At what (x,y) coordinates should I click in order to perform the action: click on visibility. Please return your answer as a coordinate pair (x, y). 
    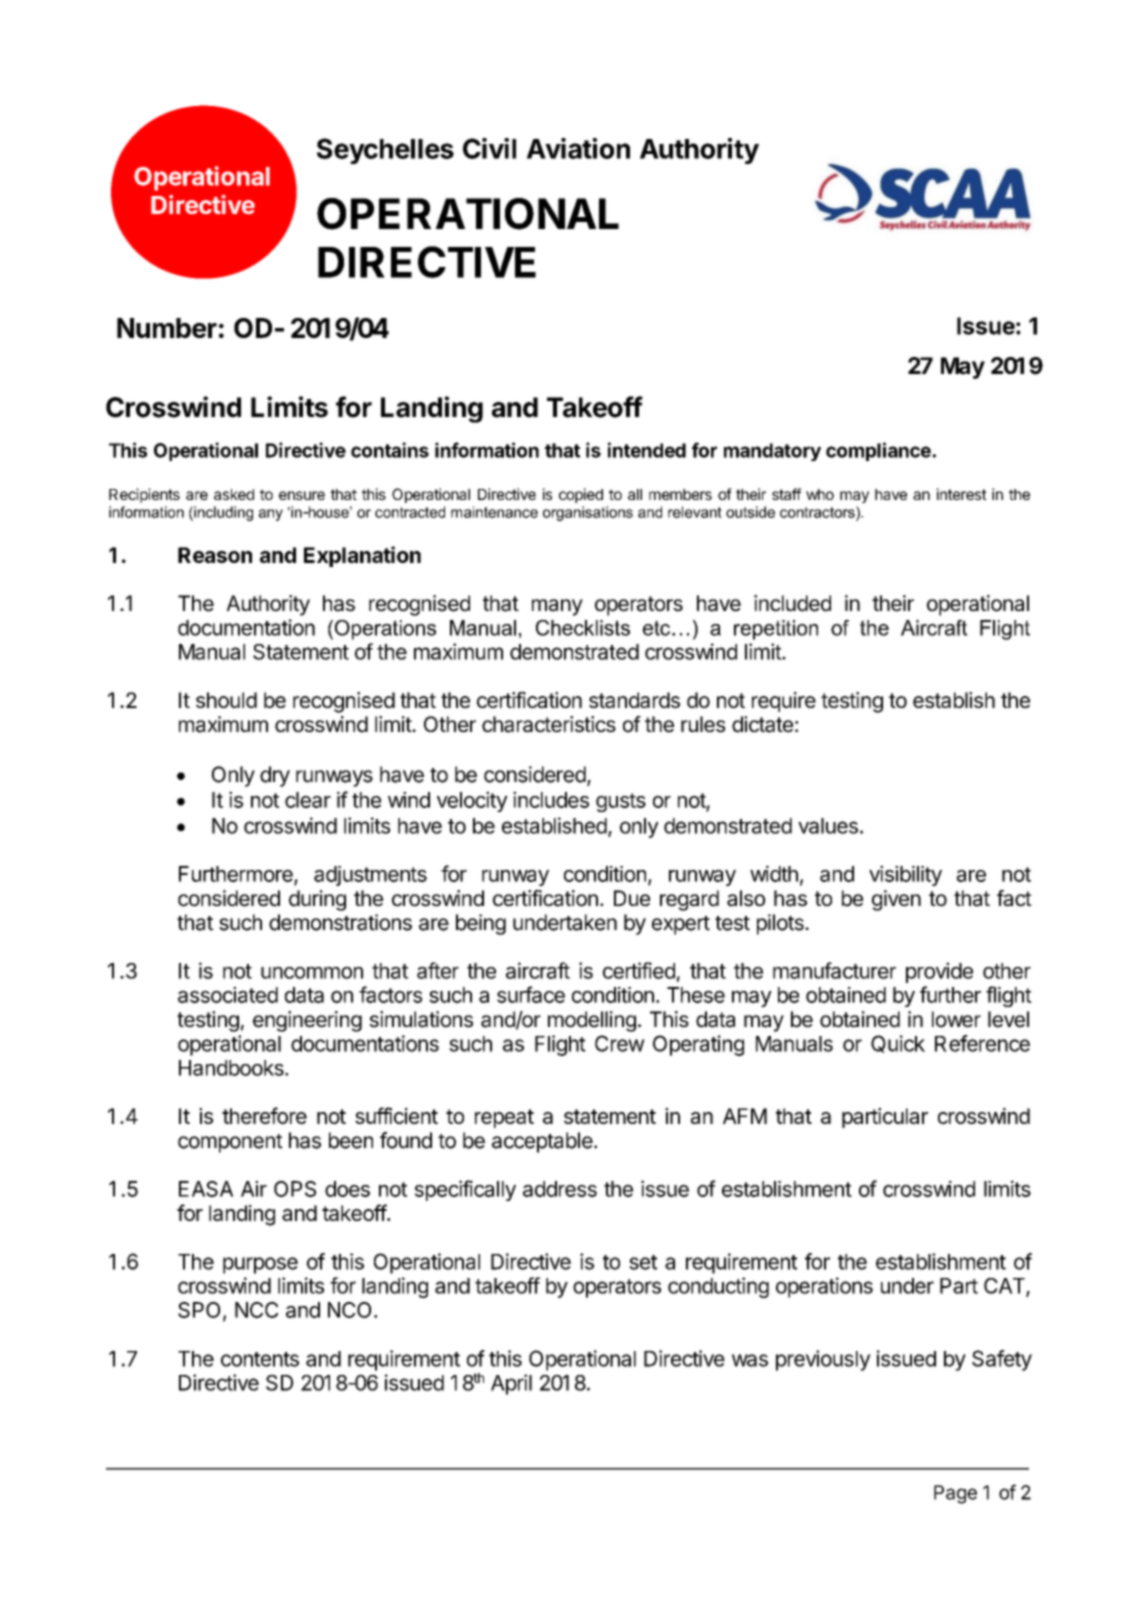
    Looking at the image, I should click on (905, 875).
